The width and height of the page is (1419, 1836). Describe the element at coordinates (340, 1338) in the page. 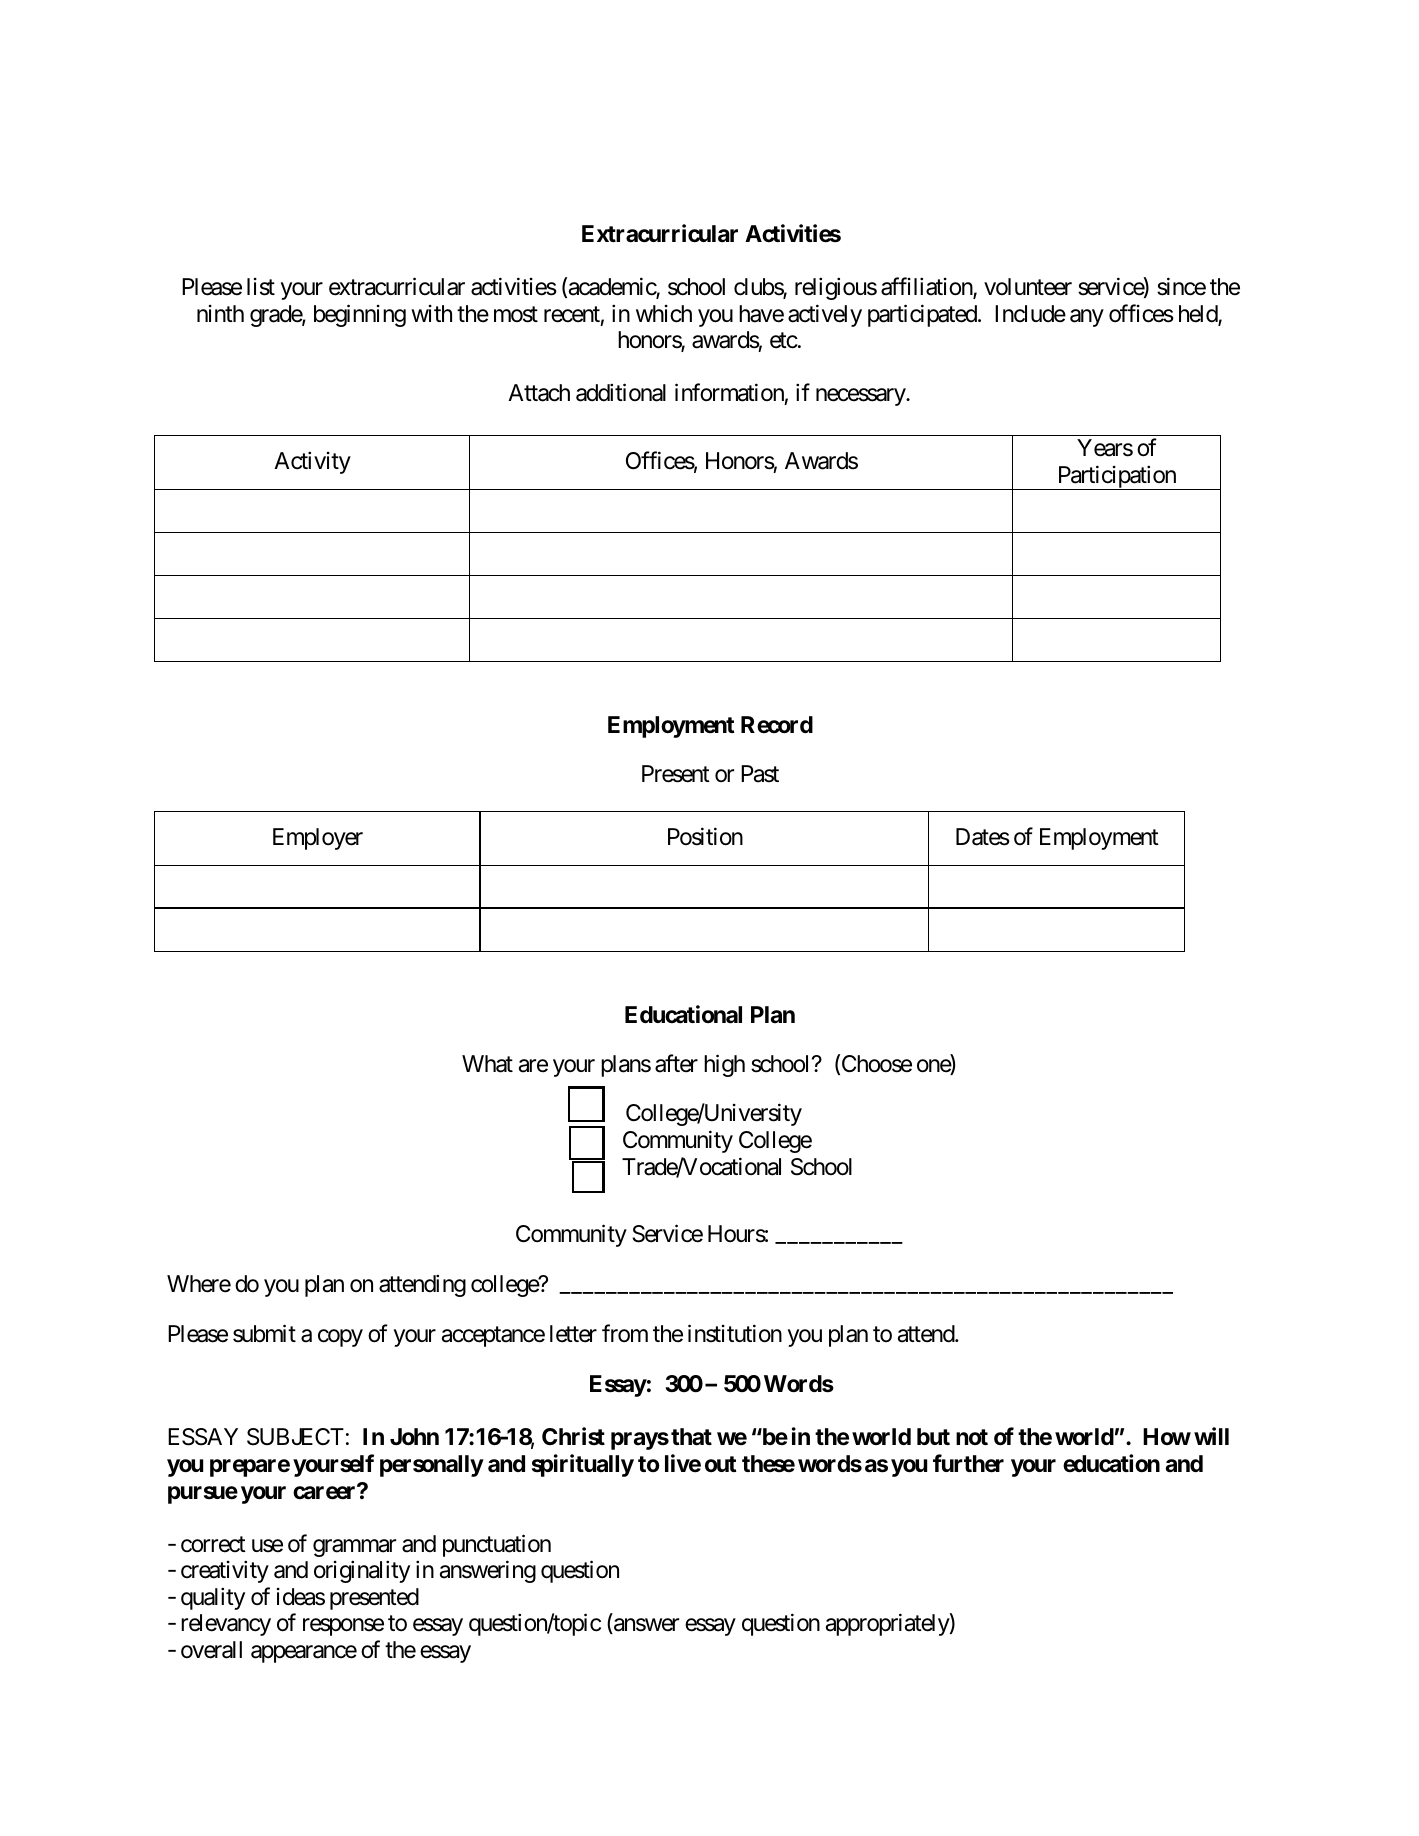

I see `copy` at that location.
